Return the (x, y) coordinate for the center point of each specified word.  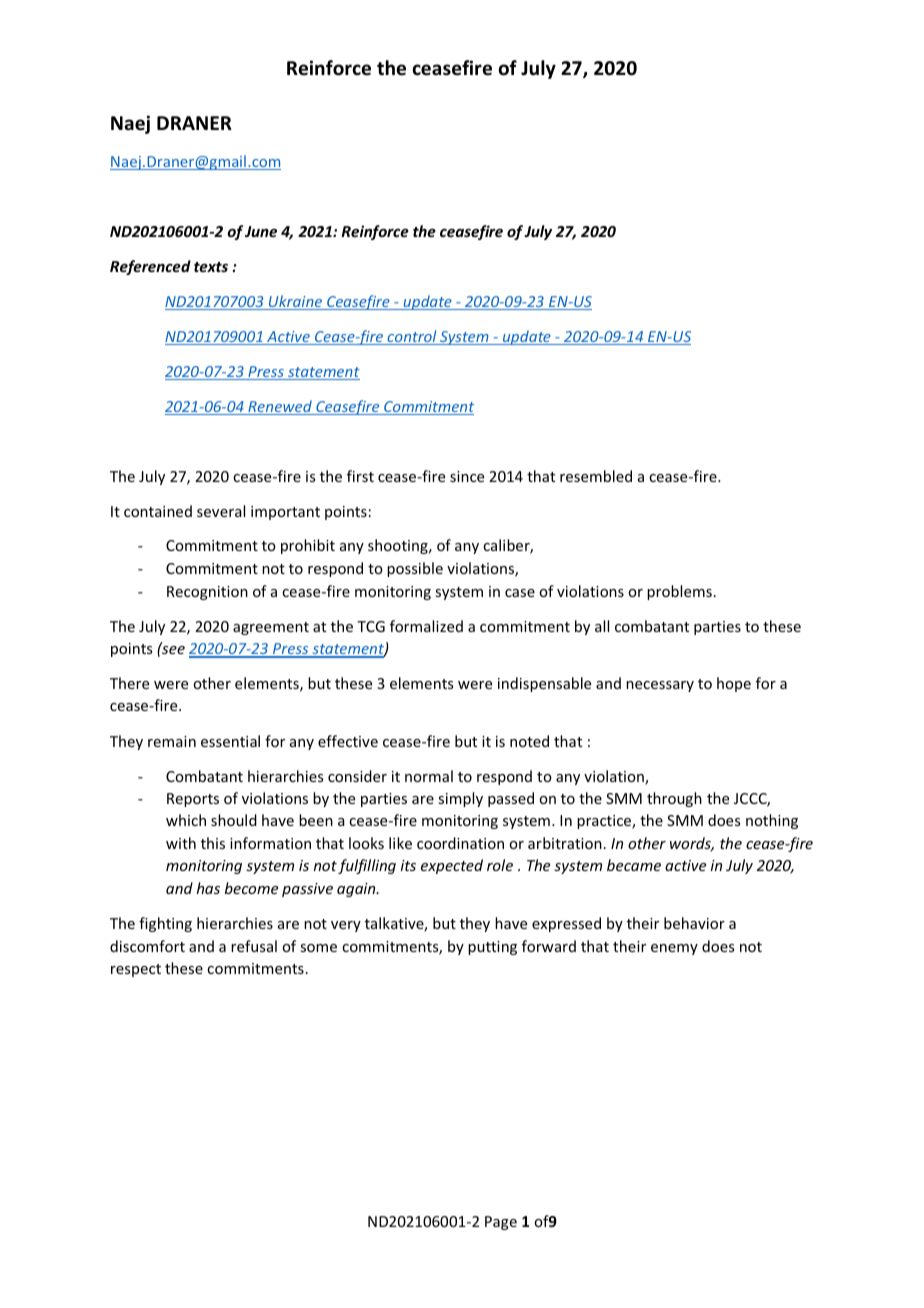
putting (492, 948)
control (412, 337)
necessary (660, 686)
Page (501, 1223)
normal (429, 776)
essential (230, 741)
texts (211, 267)
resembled (596, 476)
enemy (674, 949)
